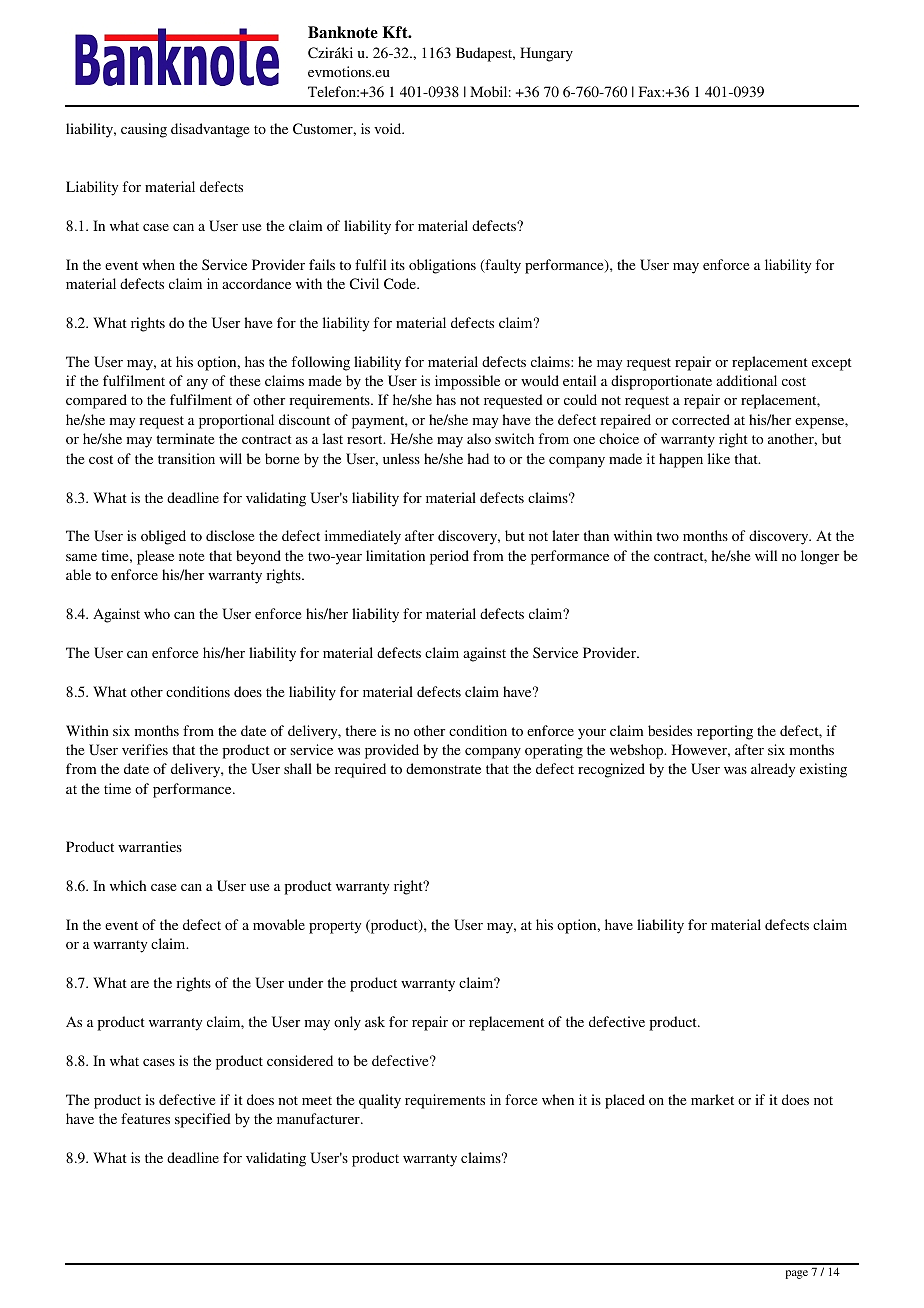  What do you see at coordinates (712, 1099) in the page?
I see `market` at bounding box center [712, 1099].
